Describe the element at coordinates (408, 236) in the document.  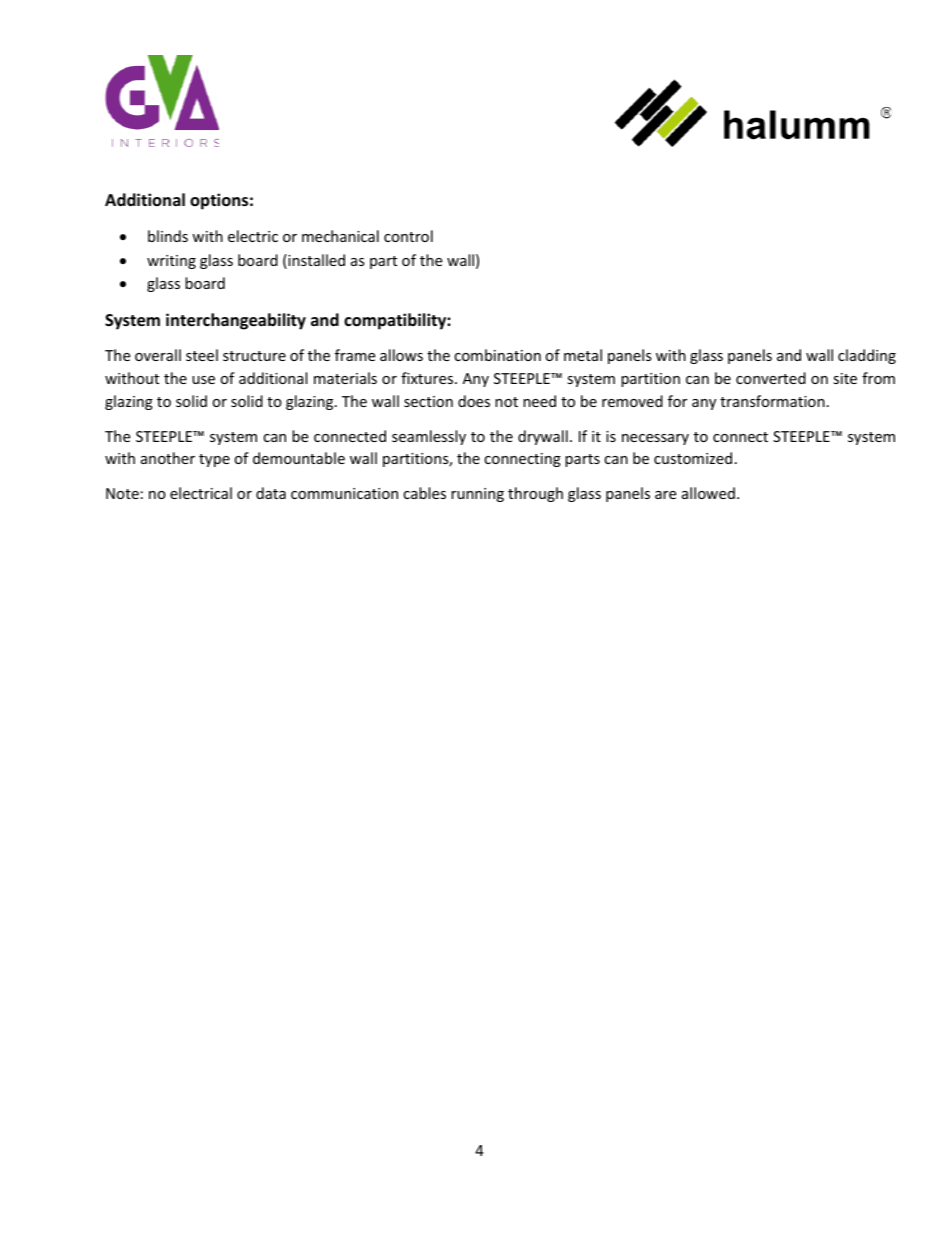
I see `control` at that location.
